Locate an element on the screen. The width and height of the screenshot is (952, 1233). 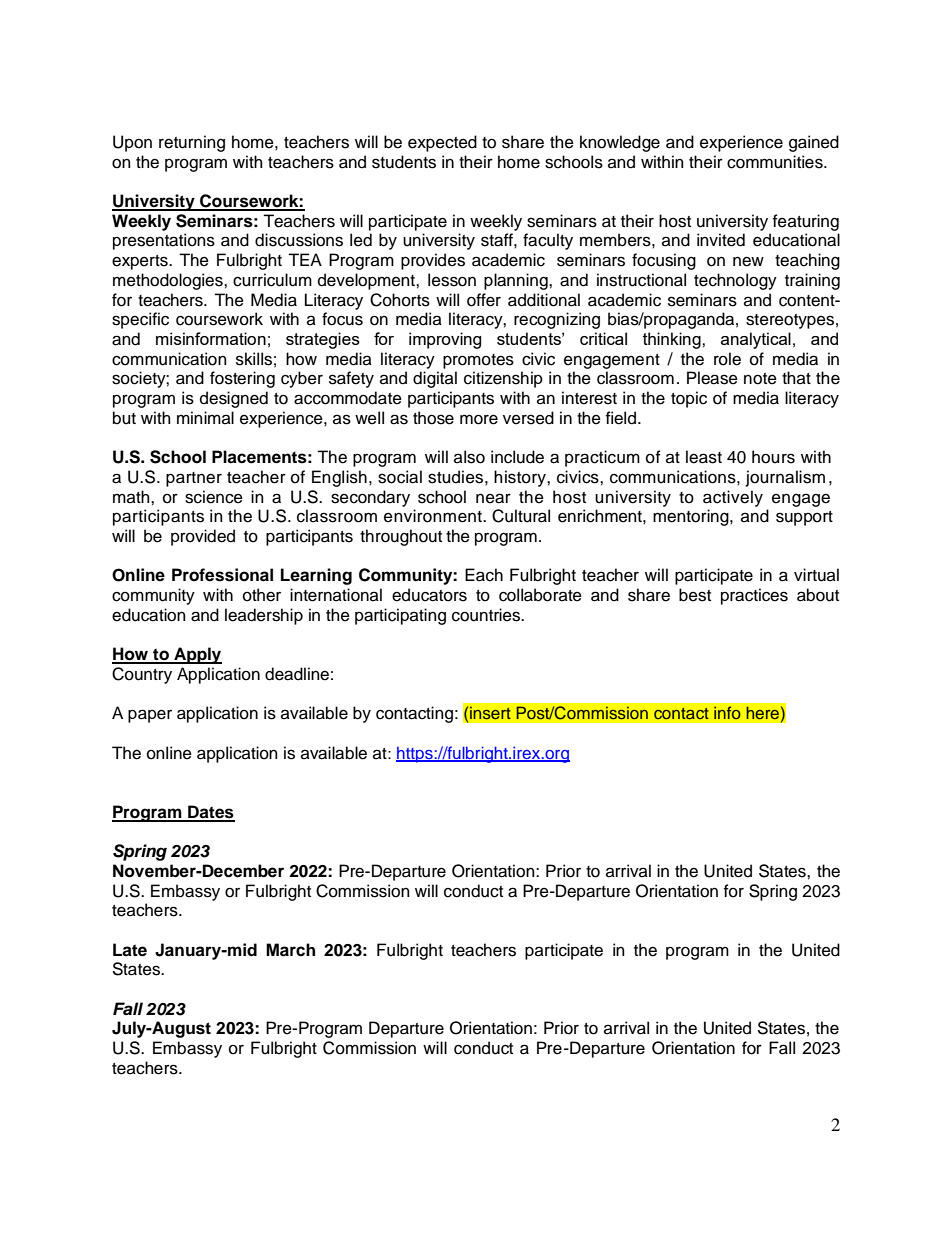
mentoring is located at coordinates (692, 517).
